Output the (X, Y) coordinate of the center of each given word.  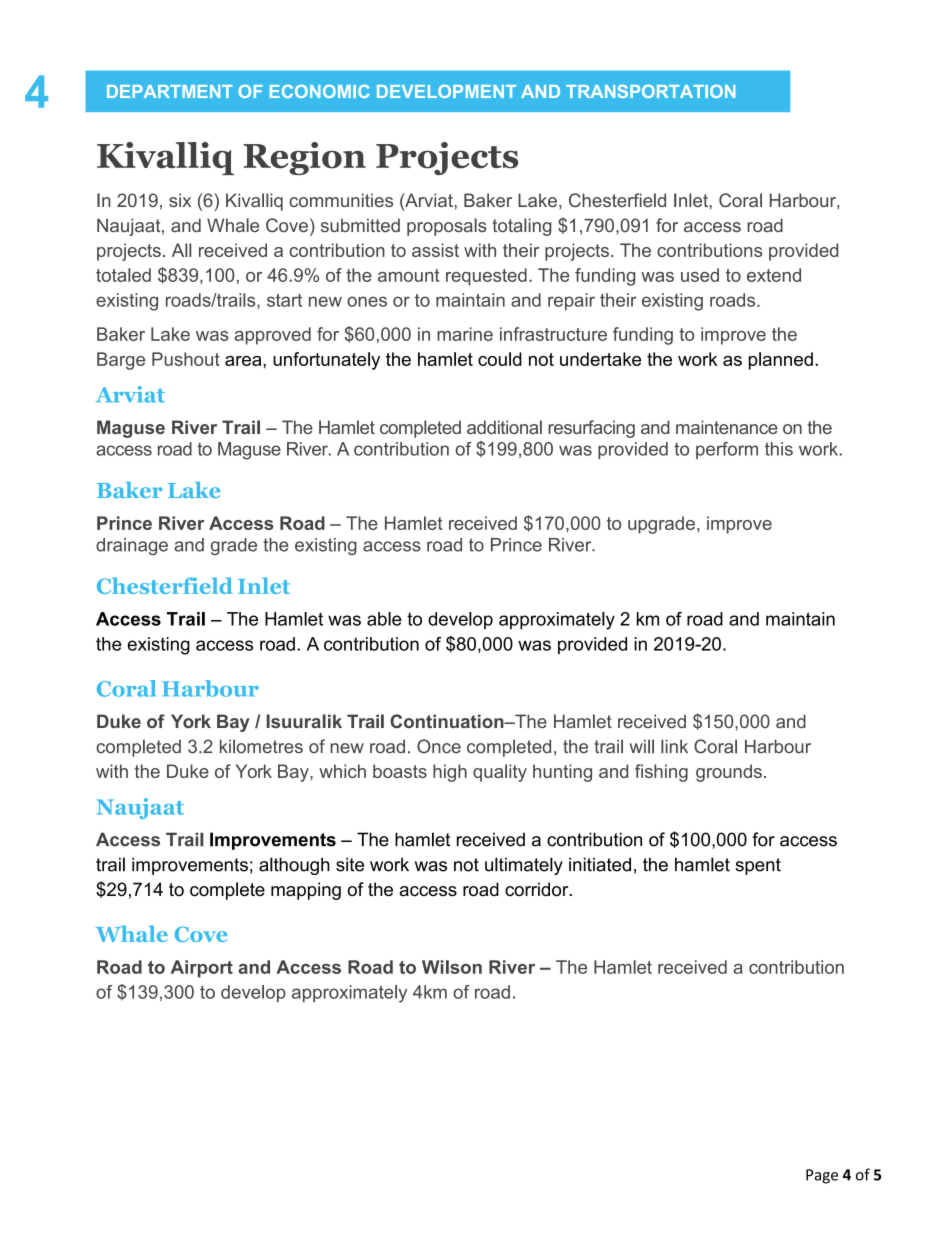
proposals (447, 227)
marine (465, 334)
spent (758, 866)
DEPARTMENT (170, 91)
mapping (306, 891)
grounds (729, 773)
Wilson (452, 967)
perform (727, 450)
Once (439, 746)
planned (781, 361)
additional (504, 427)
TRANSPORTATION (650, 91)
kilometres (261, 746)
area (244, 361)
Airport (202, 969)
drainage (132, 546)
